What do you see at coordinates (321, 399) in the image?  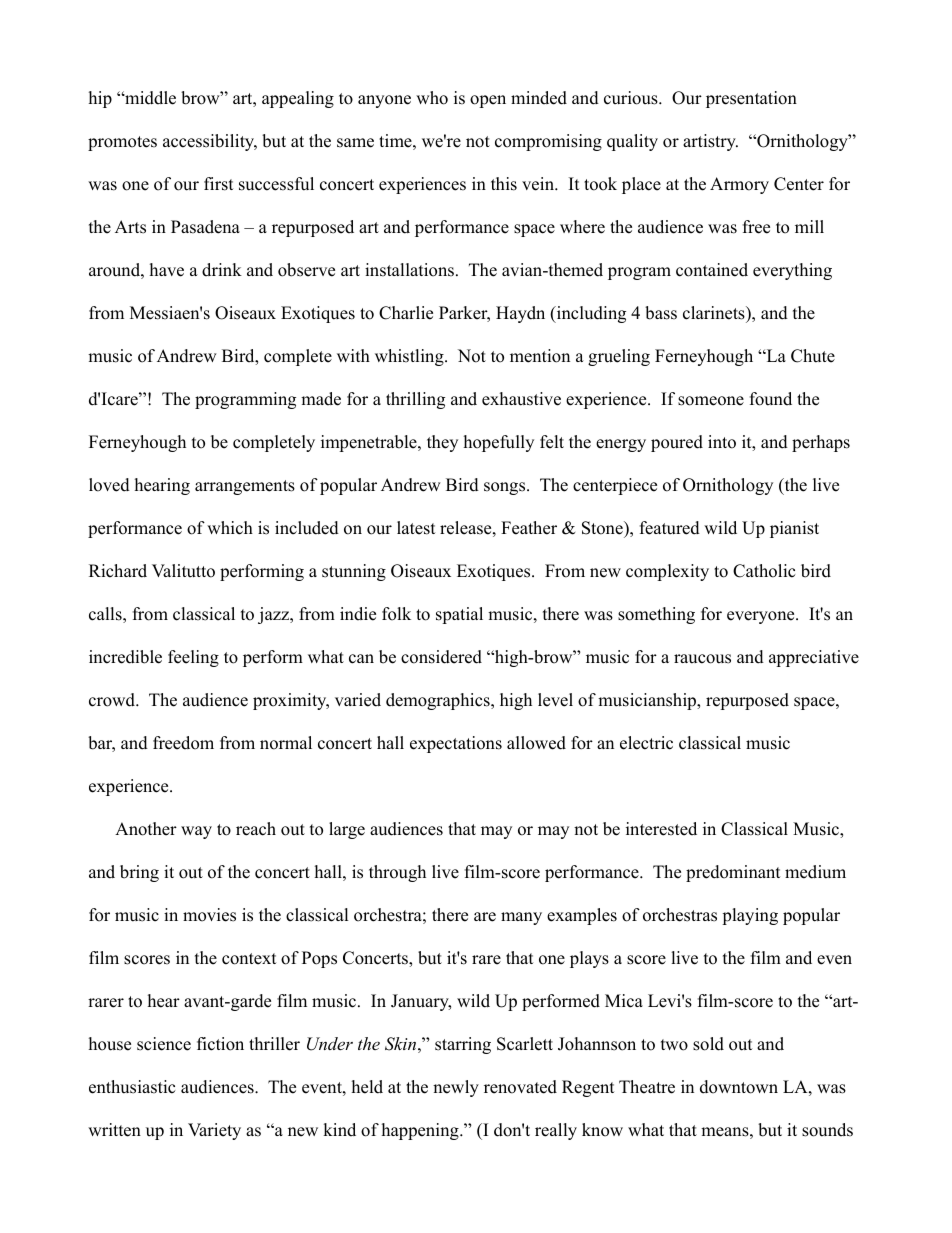 I see `made` at bounding box center [321, 399].
